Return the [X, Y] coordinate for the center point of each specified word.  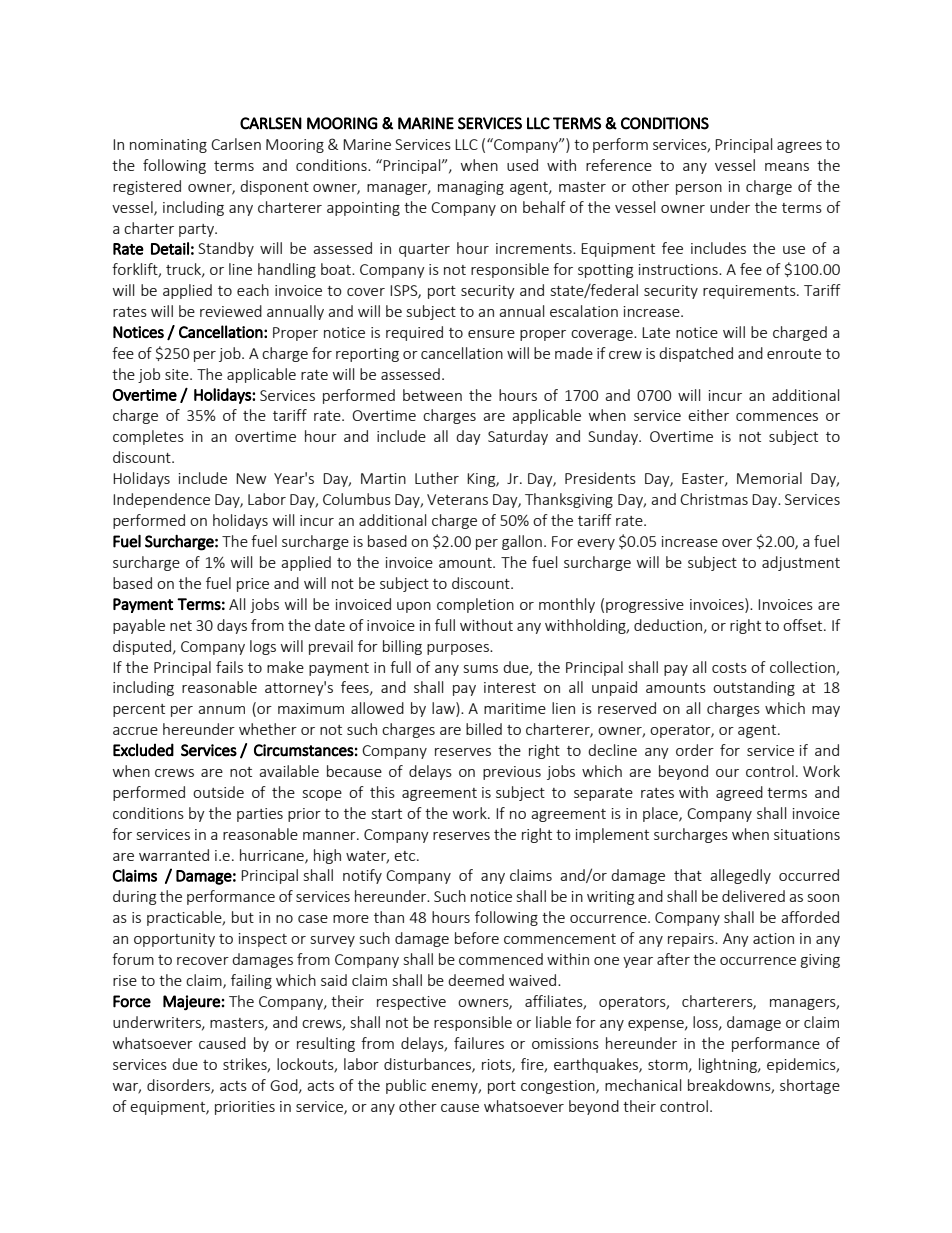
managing [471, 188]
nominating [168, 146]
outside [218, 792]
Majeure [192, 1003]
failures [479, 1043]
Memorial [769, 478]
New [251, 478]
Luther [437, 478]
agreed [739, 793]
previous [512, 773]
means [787, 167]
